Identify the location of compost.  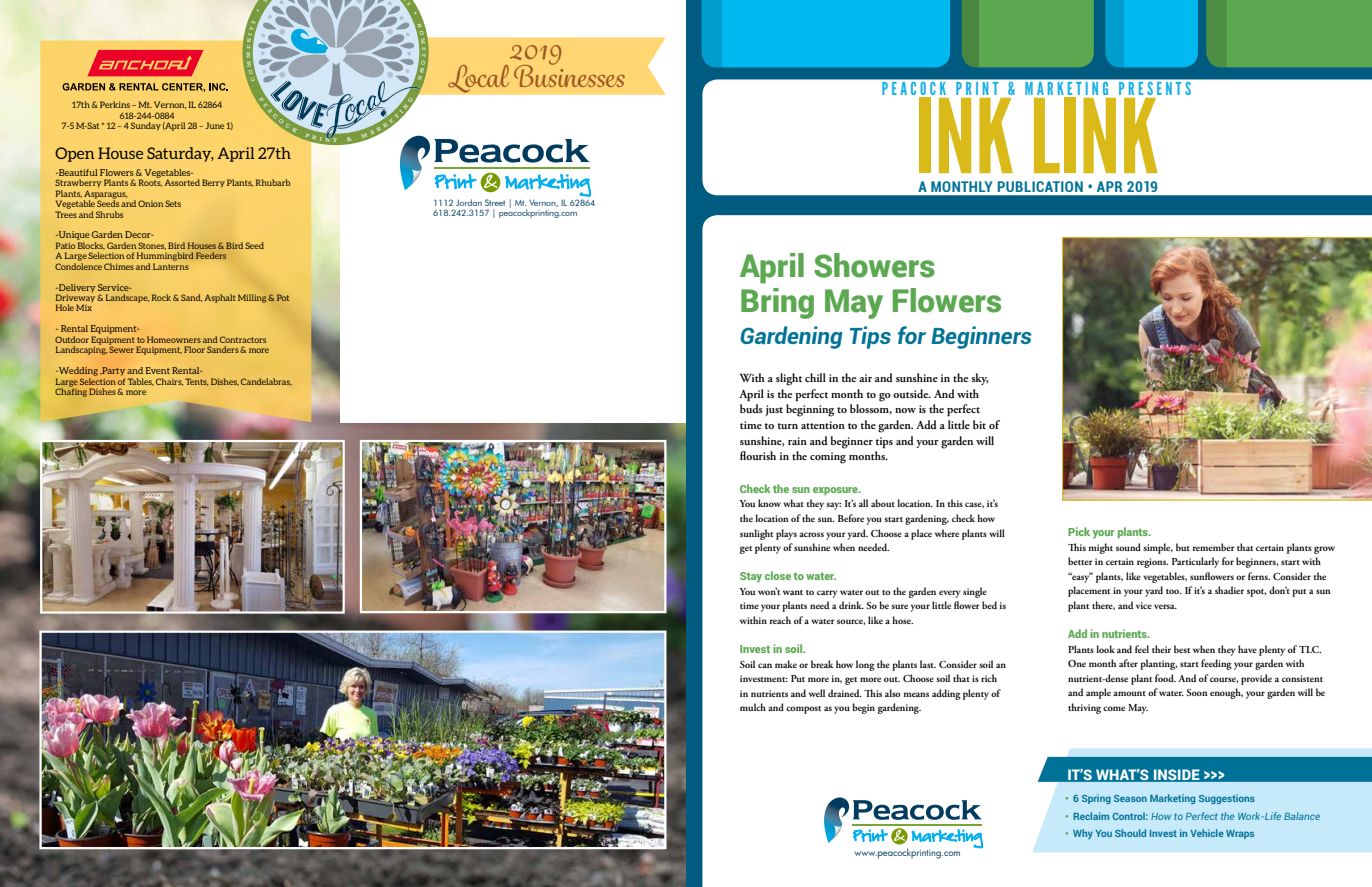
(803, 710).
